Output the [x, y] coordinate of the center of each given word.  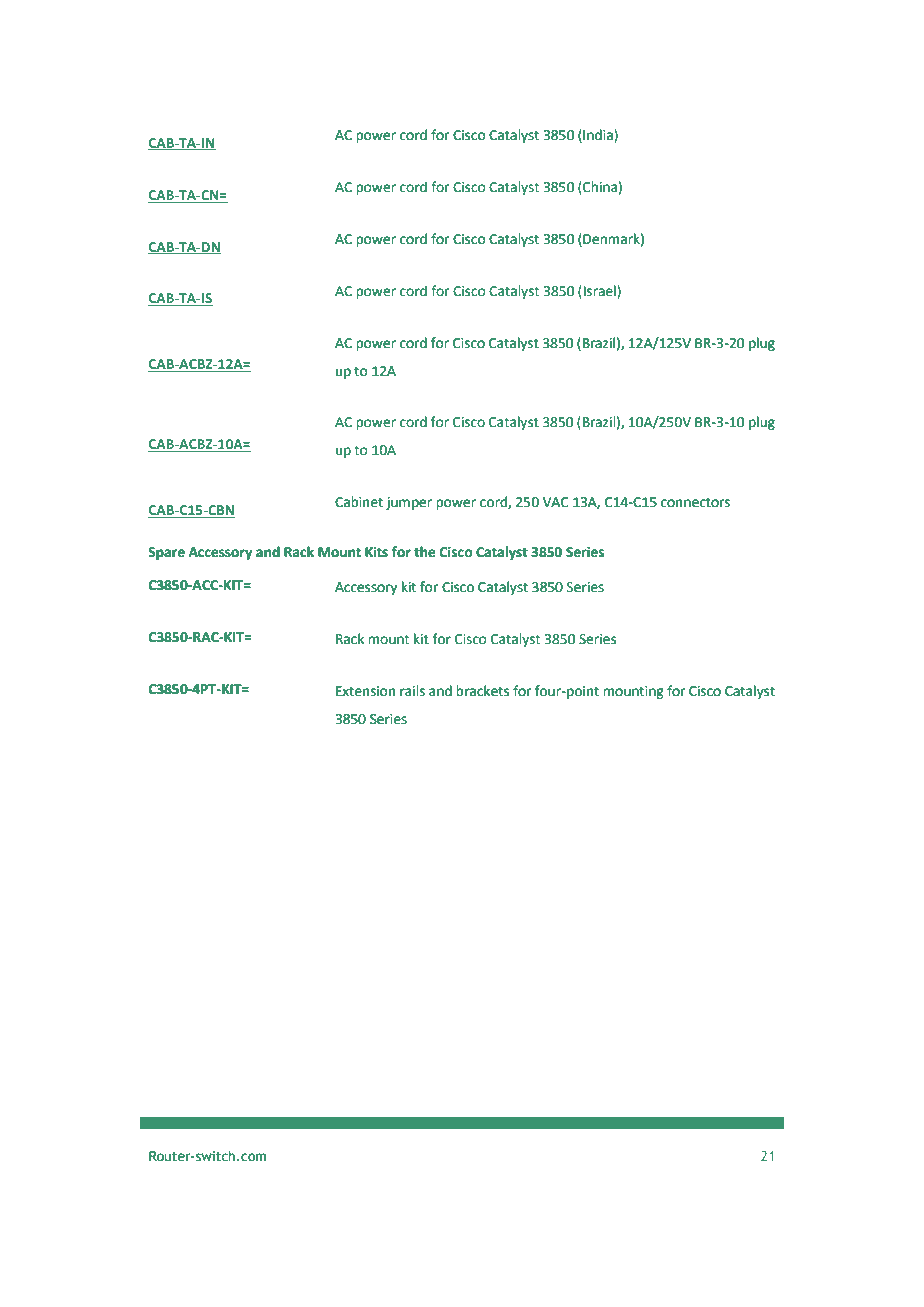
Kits [376, 552]
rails [412, 691]
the [425, 552]
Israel [601, 291]
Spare [166, 553]
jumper [409, 503]
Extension [365, 691]
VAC [556, 502]
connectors [695, 503]
